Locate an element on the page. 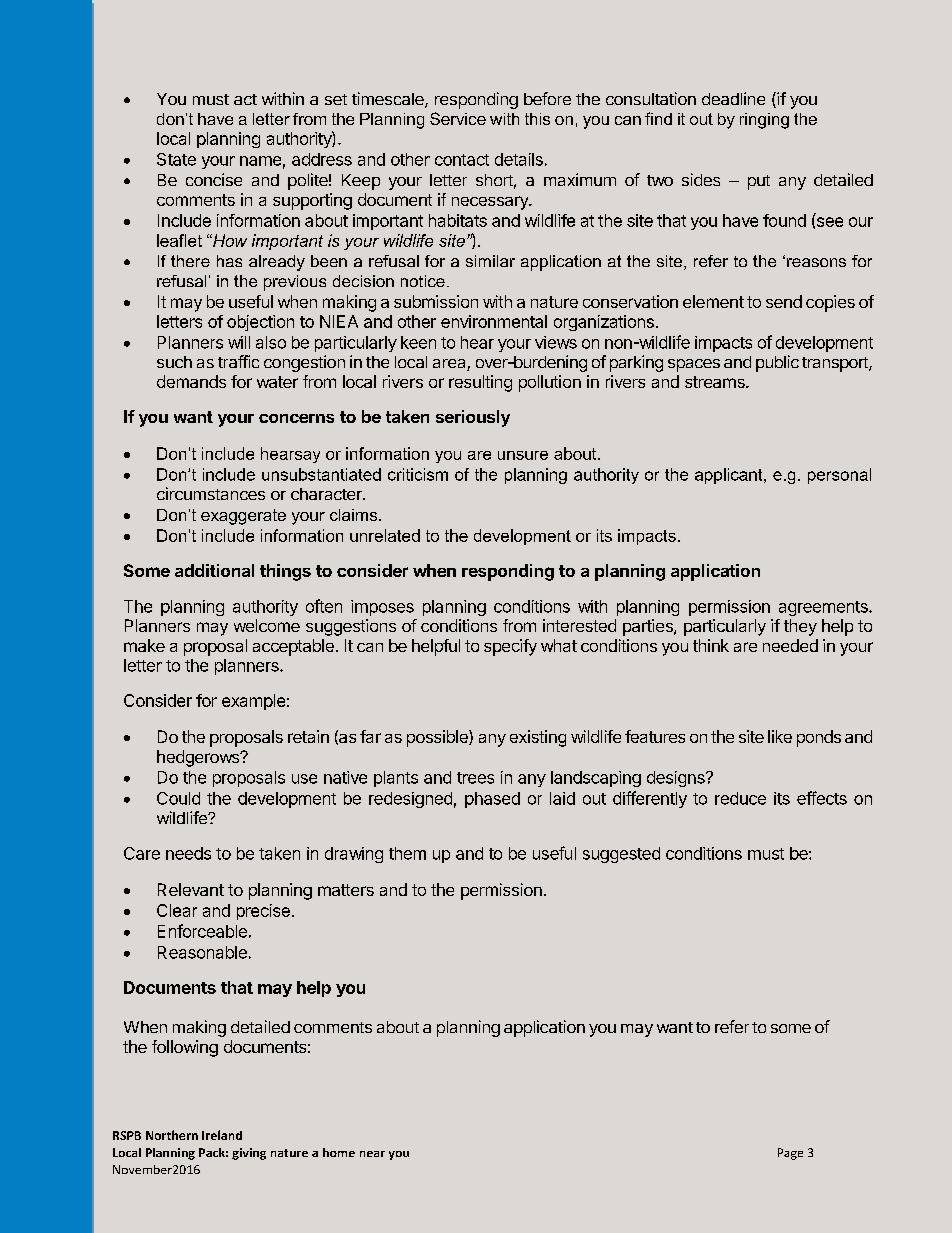  applicant is located at coordinates (730, 476).
